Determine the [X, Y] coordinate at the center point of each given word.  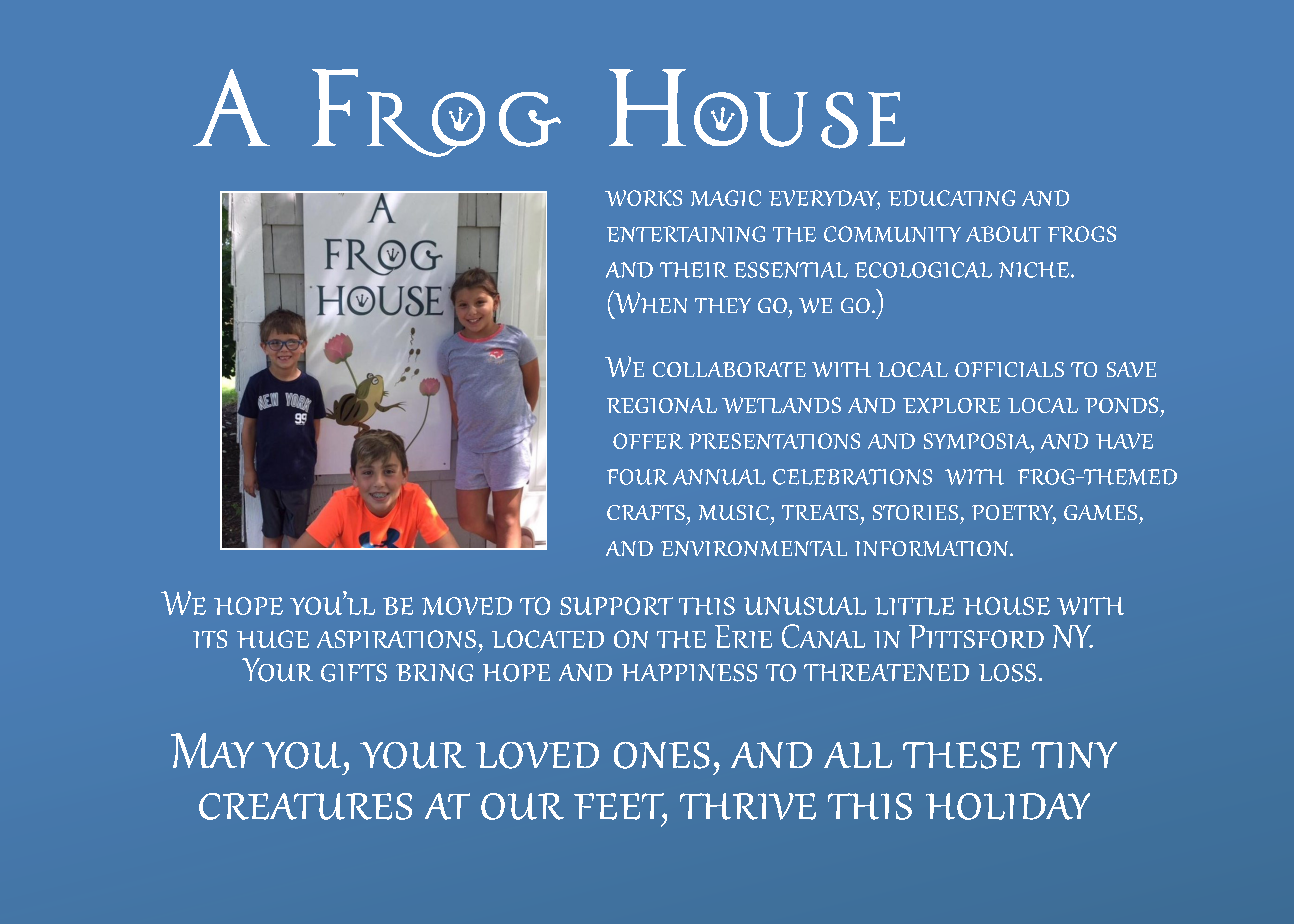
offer [648, 441]
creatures [305, 806]
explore [951, 405]
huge [273, 639]
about [1003, 234]
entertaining [686, 234]
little [914, 606]
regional [662, 405]
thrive [748, 806]
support [616, 606]
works [643, 198]
